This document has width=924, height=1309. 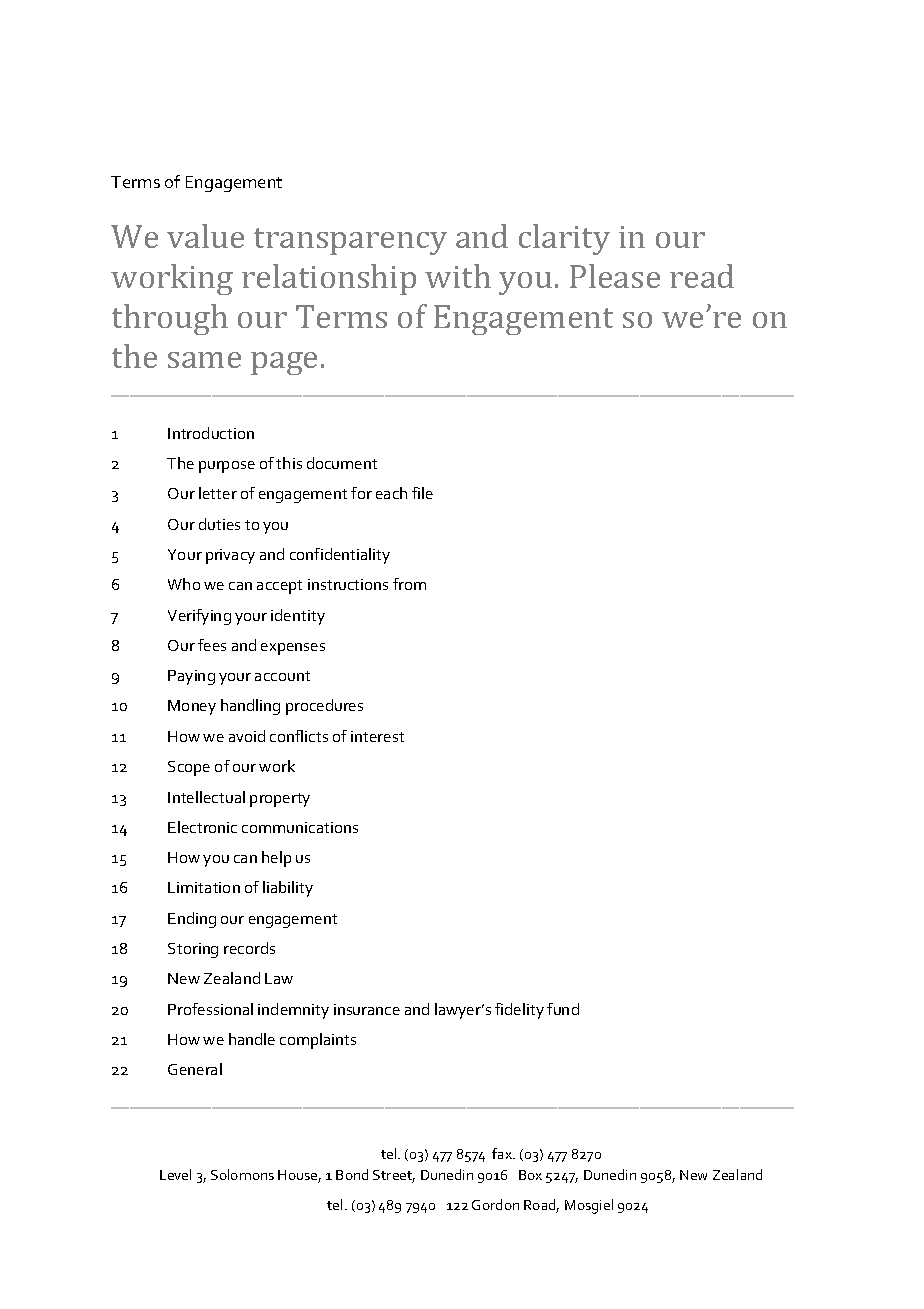 I want to click on Level, so click(x=175, y=1174).
